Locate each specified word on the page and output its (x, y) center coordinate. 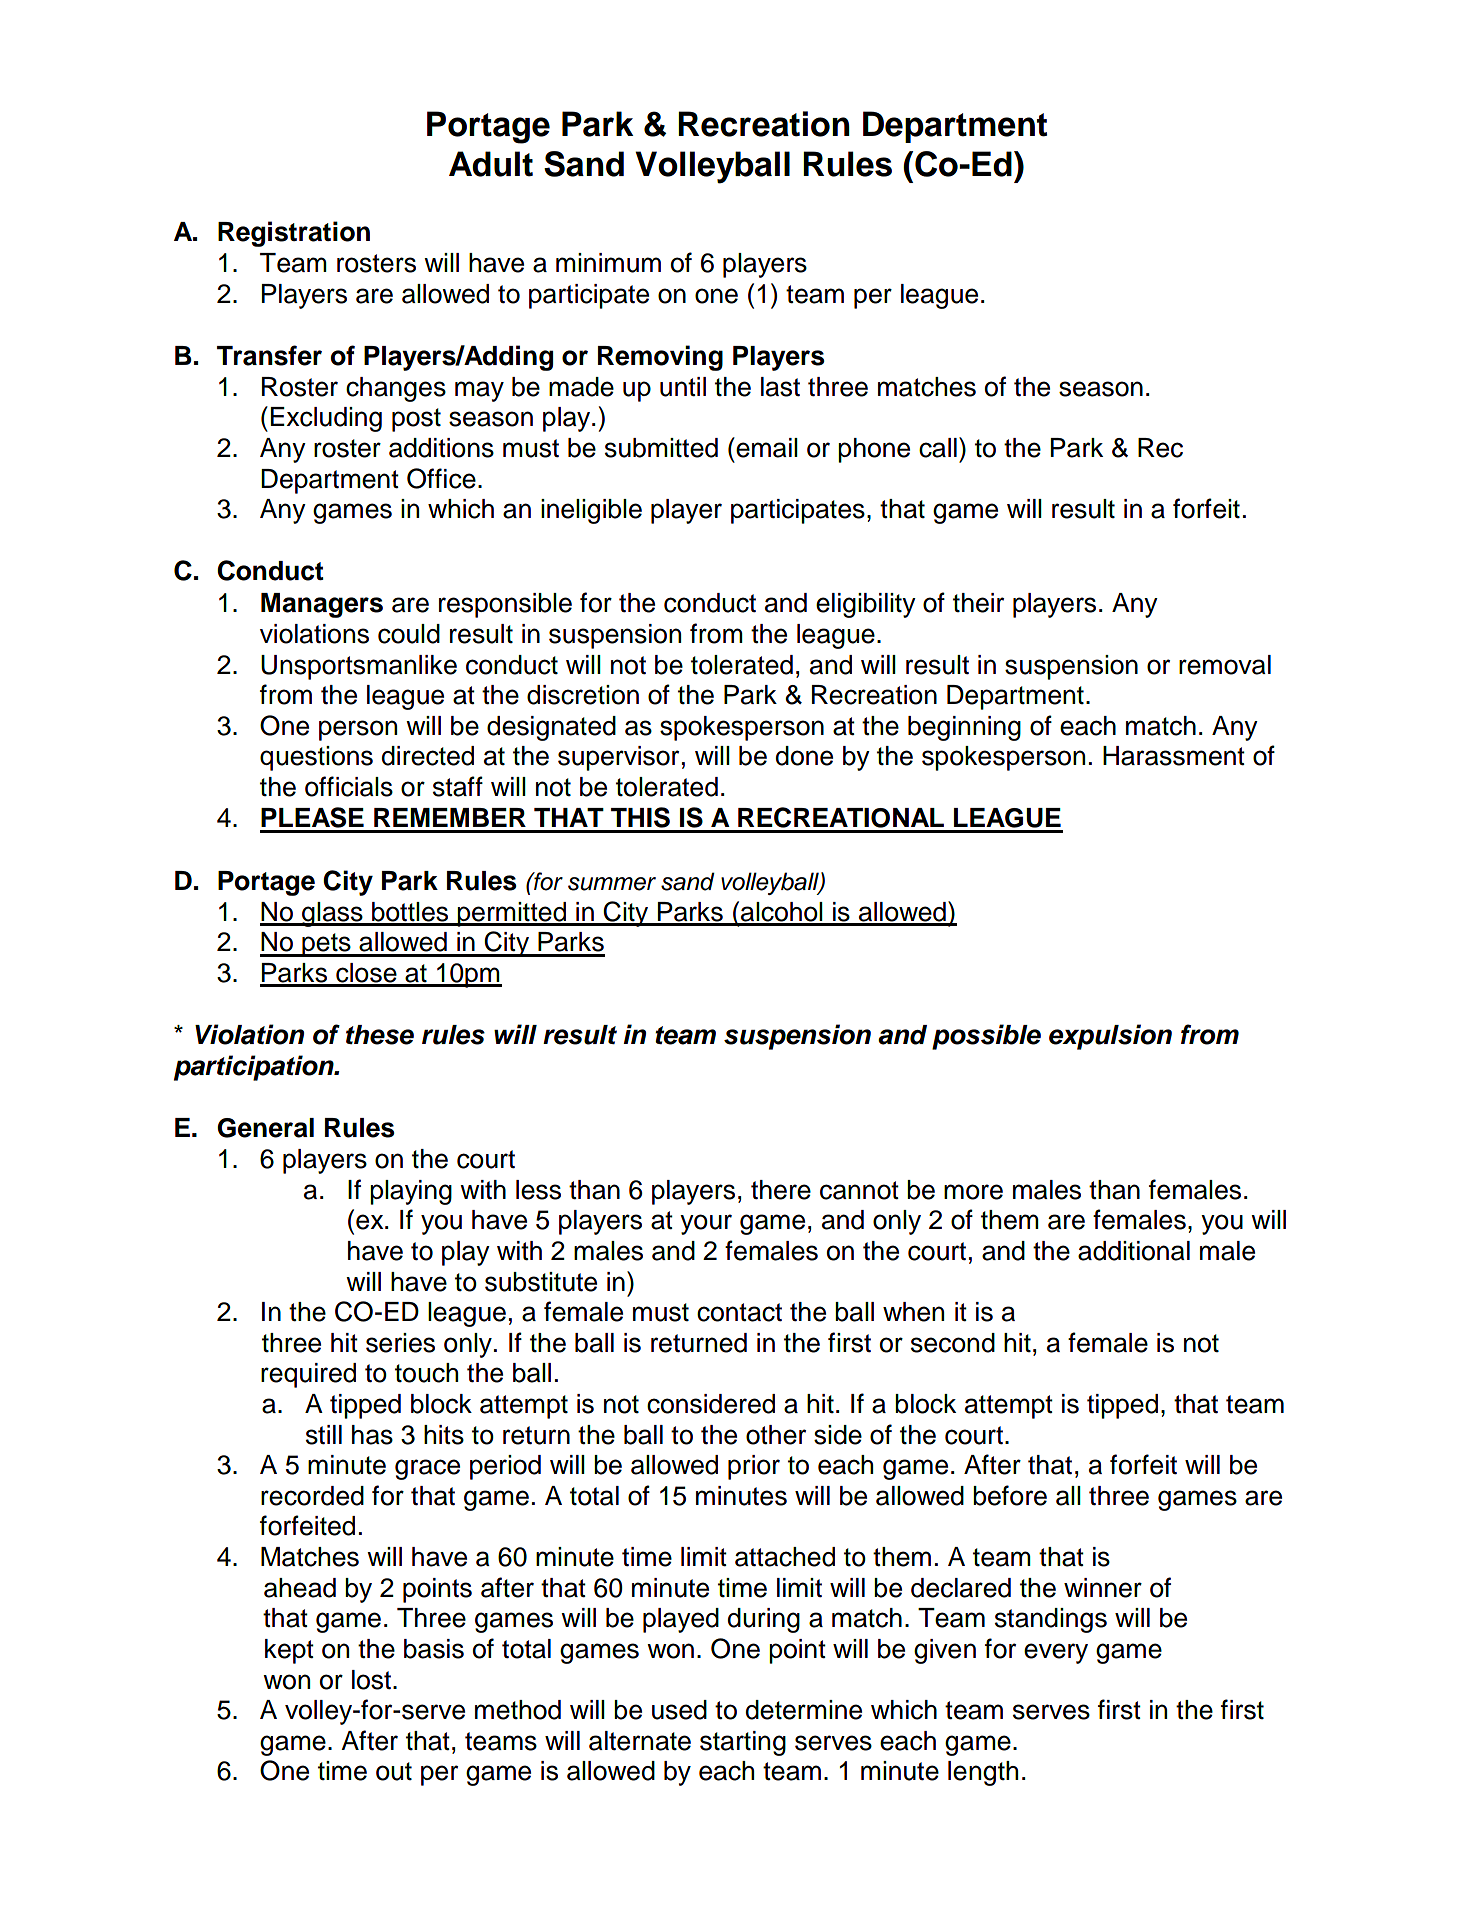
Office (441, 478)
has (372, 1435)
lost (371, 1680)
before (1010, 1495)
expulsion (1110, 1037)
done (804, 756)
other (776, 1435)
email (766, 447)
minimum (608, 263)
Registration (294, 234)
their (978, 603)
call (938, 448)
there (781, 1190)
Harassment (1174, 756)
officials (349, 786)
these (380, 1035)
